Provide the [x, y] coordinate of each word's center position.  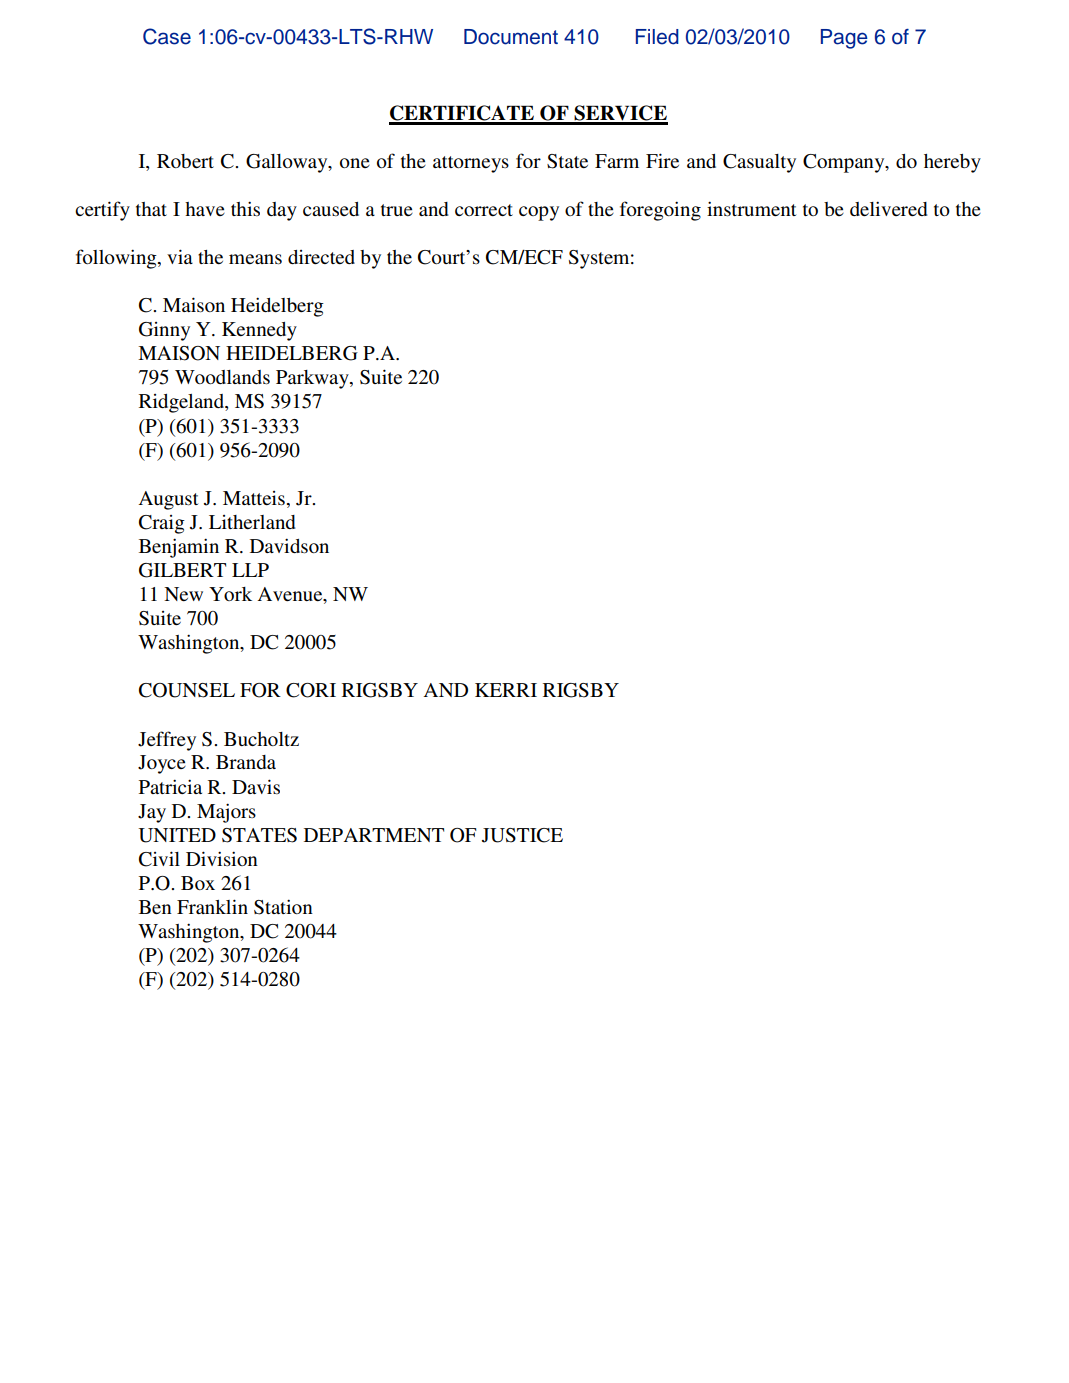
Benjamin [179, 548]
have [205, 209]
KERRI [506, 690]
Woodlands [222, 377]
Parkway [313, 379]
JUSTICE [522, 835]
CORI [311, 690]
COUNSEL [187, 690]
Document [511, 37]
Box [198, 883]
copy [539, 213]
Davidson [289, 545]
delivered [888, 208]
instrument [751, 208]
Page [844, 39]
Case [167, 36]
